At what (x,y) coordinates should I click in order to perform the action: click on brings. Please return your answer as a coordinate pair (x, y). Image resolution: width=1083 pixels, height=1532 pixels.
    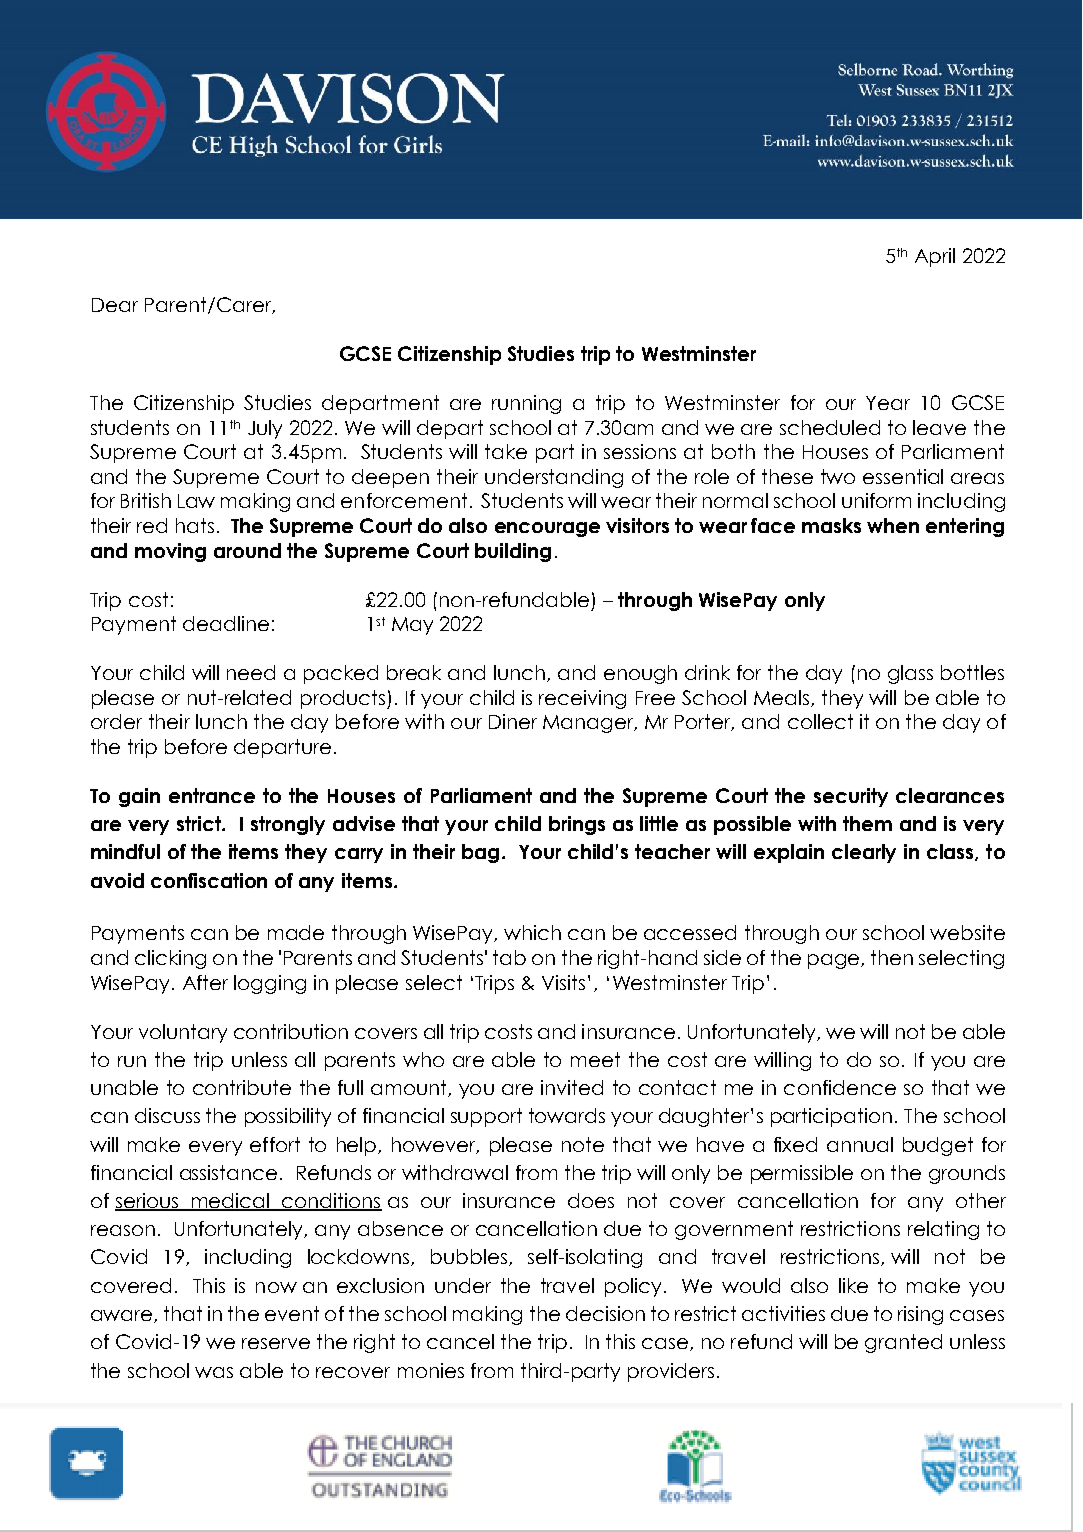
    Looking at the image, I should click on (577, 825).
